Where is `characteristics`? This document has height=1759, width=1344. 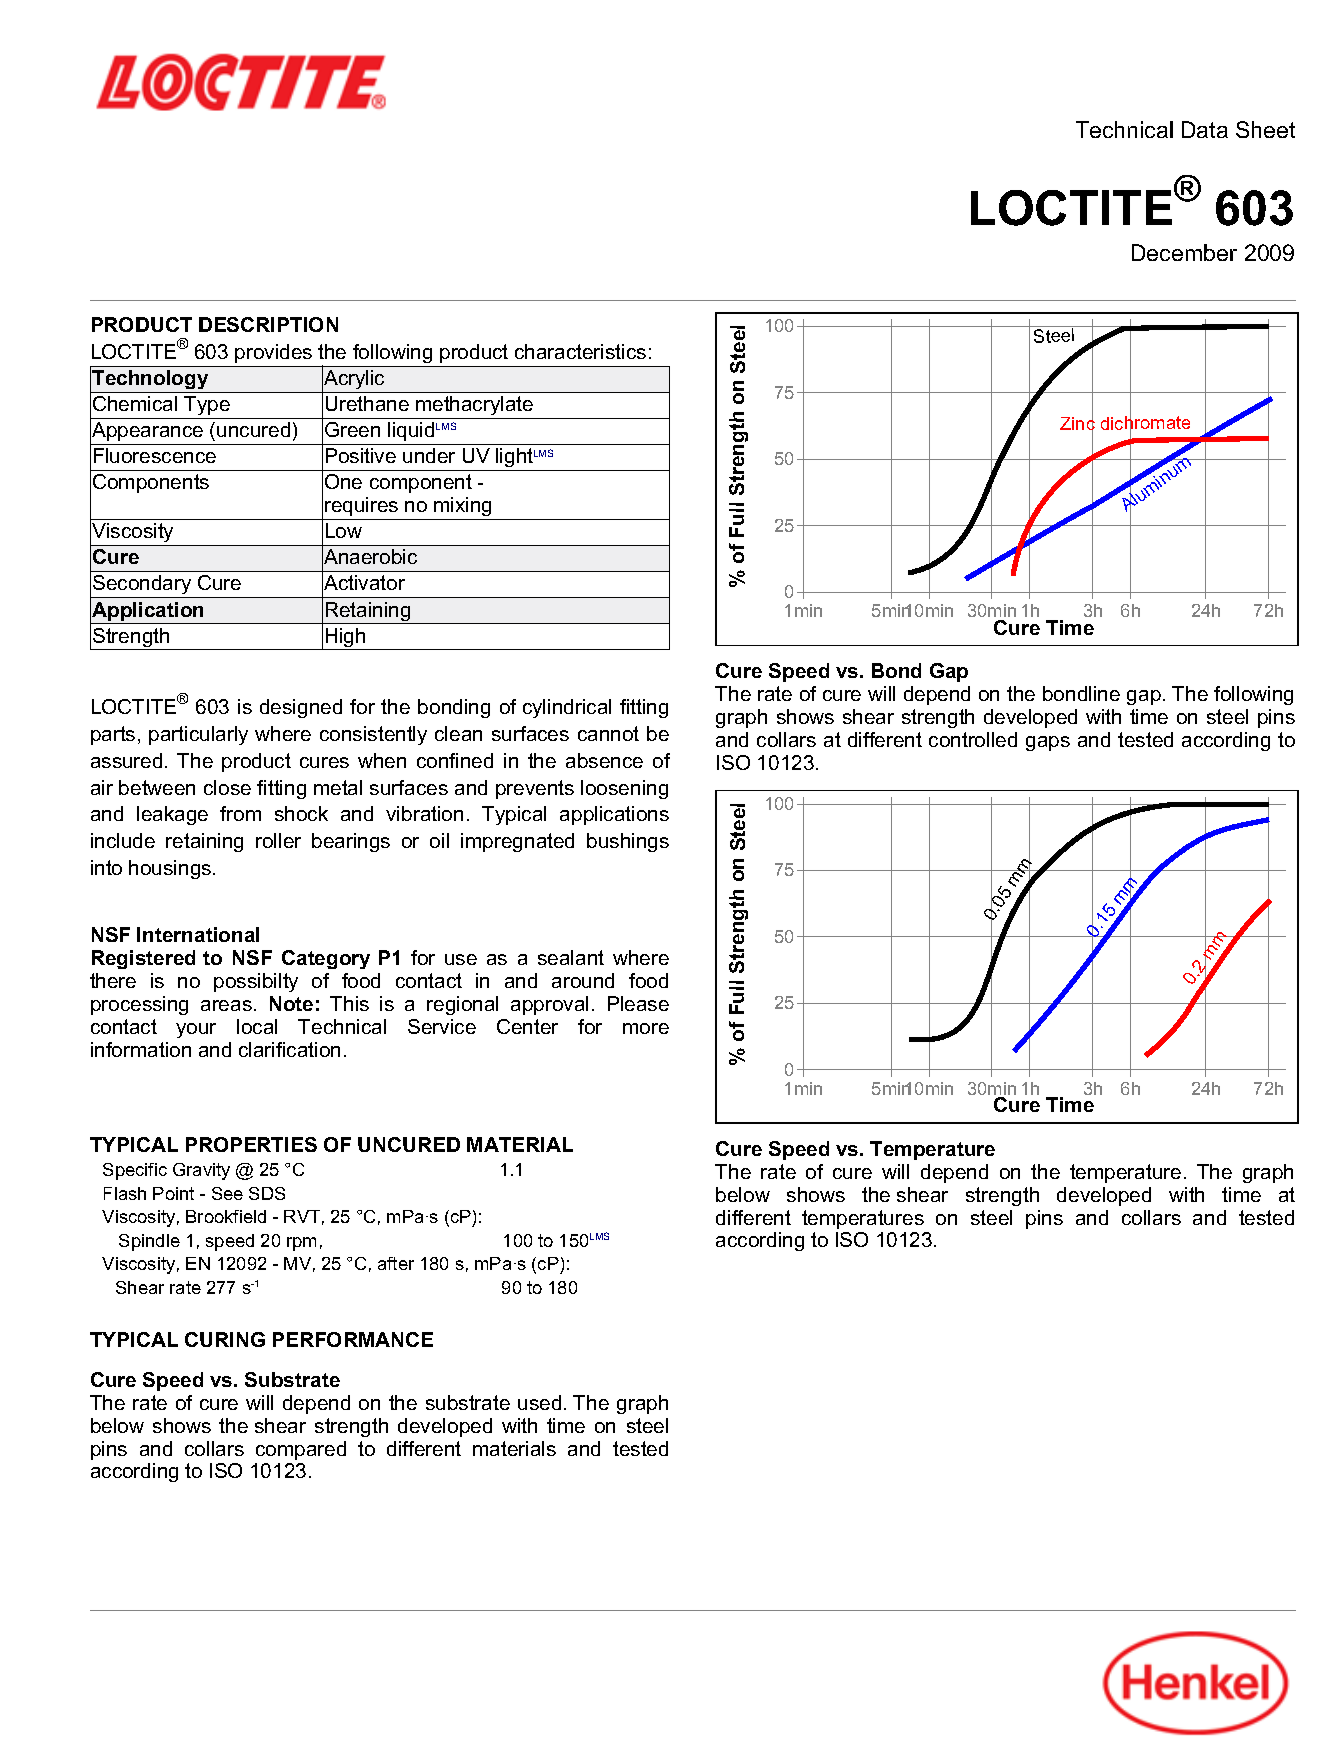 characteristics is located at coordinates (580, 351).
